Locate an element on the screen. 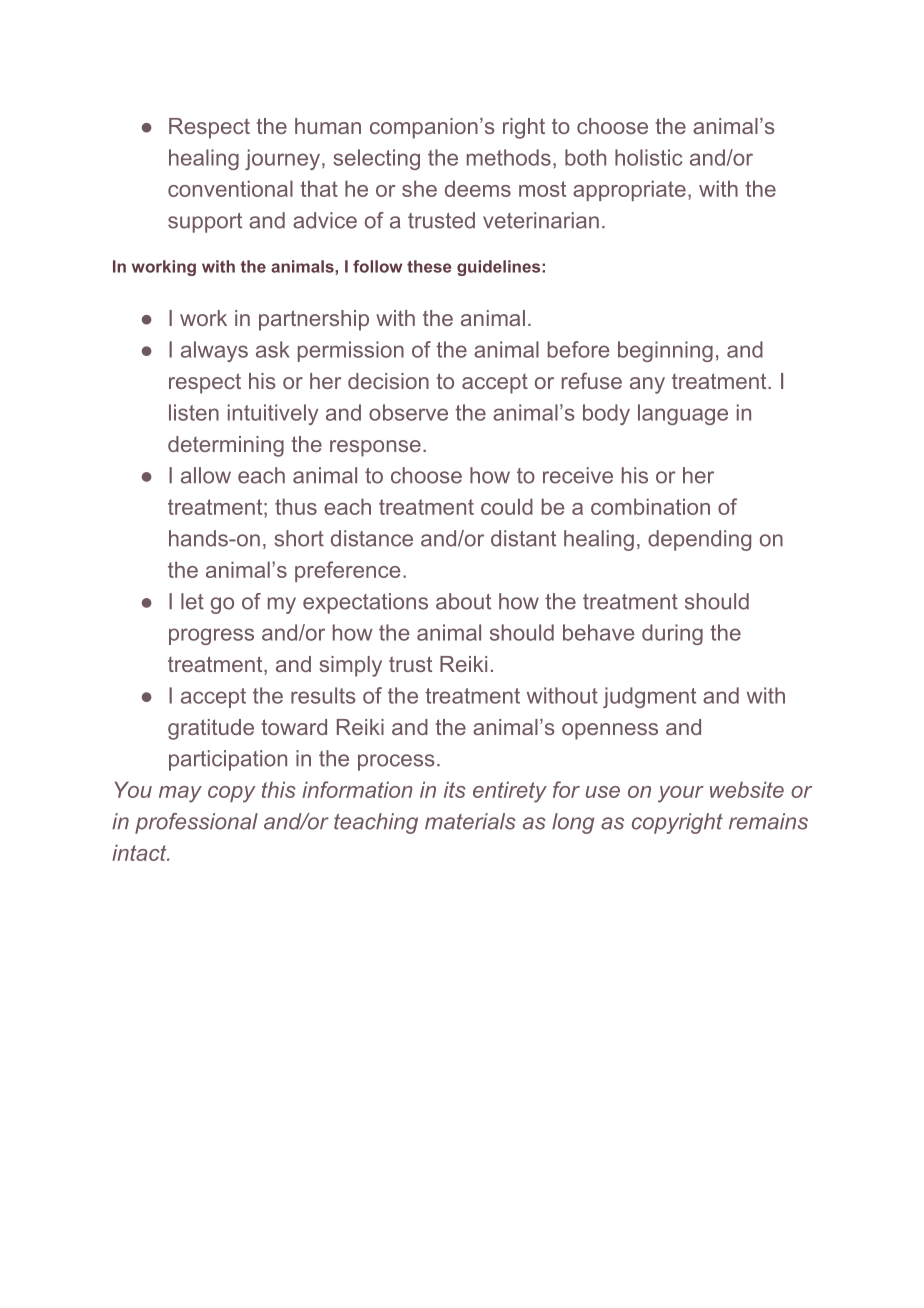  journey is located at coordinates (282, 159).
